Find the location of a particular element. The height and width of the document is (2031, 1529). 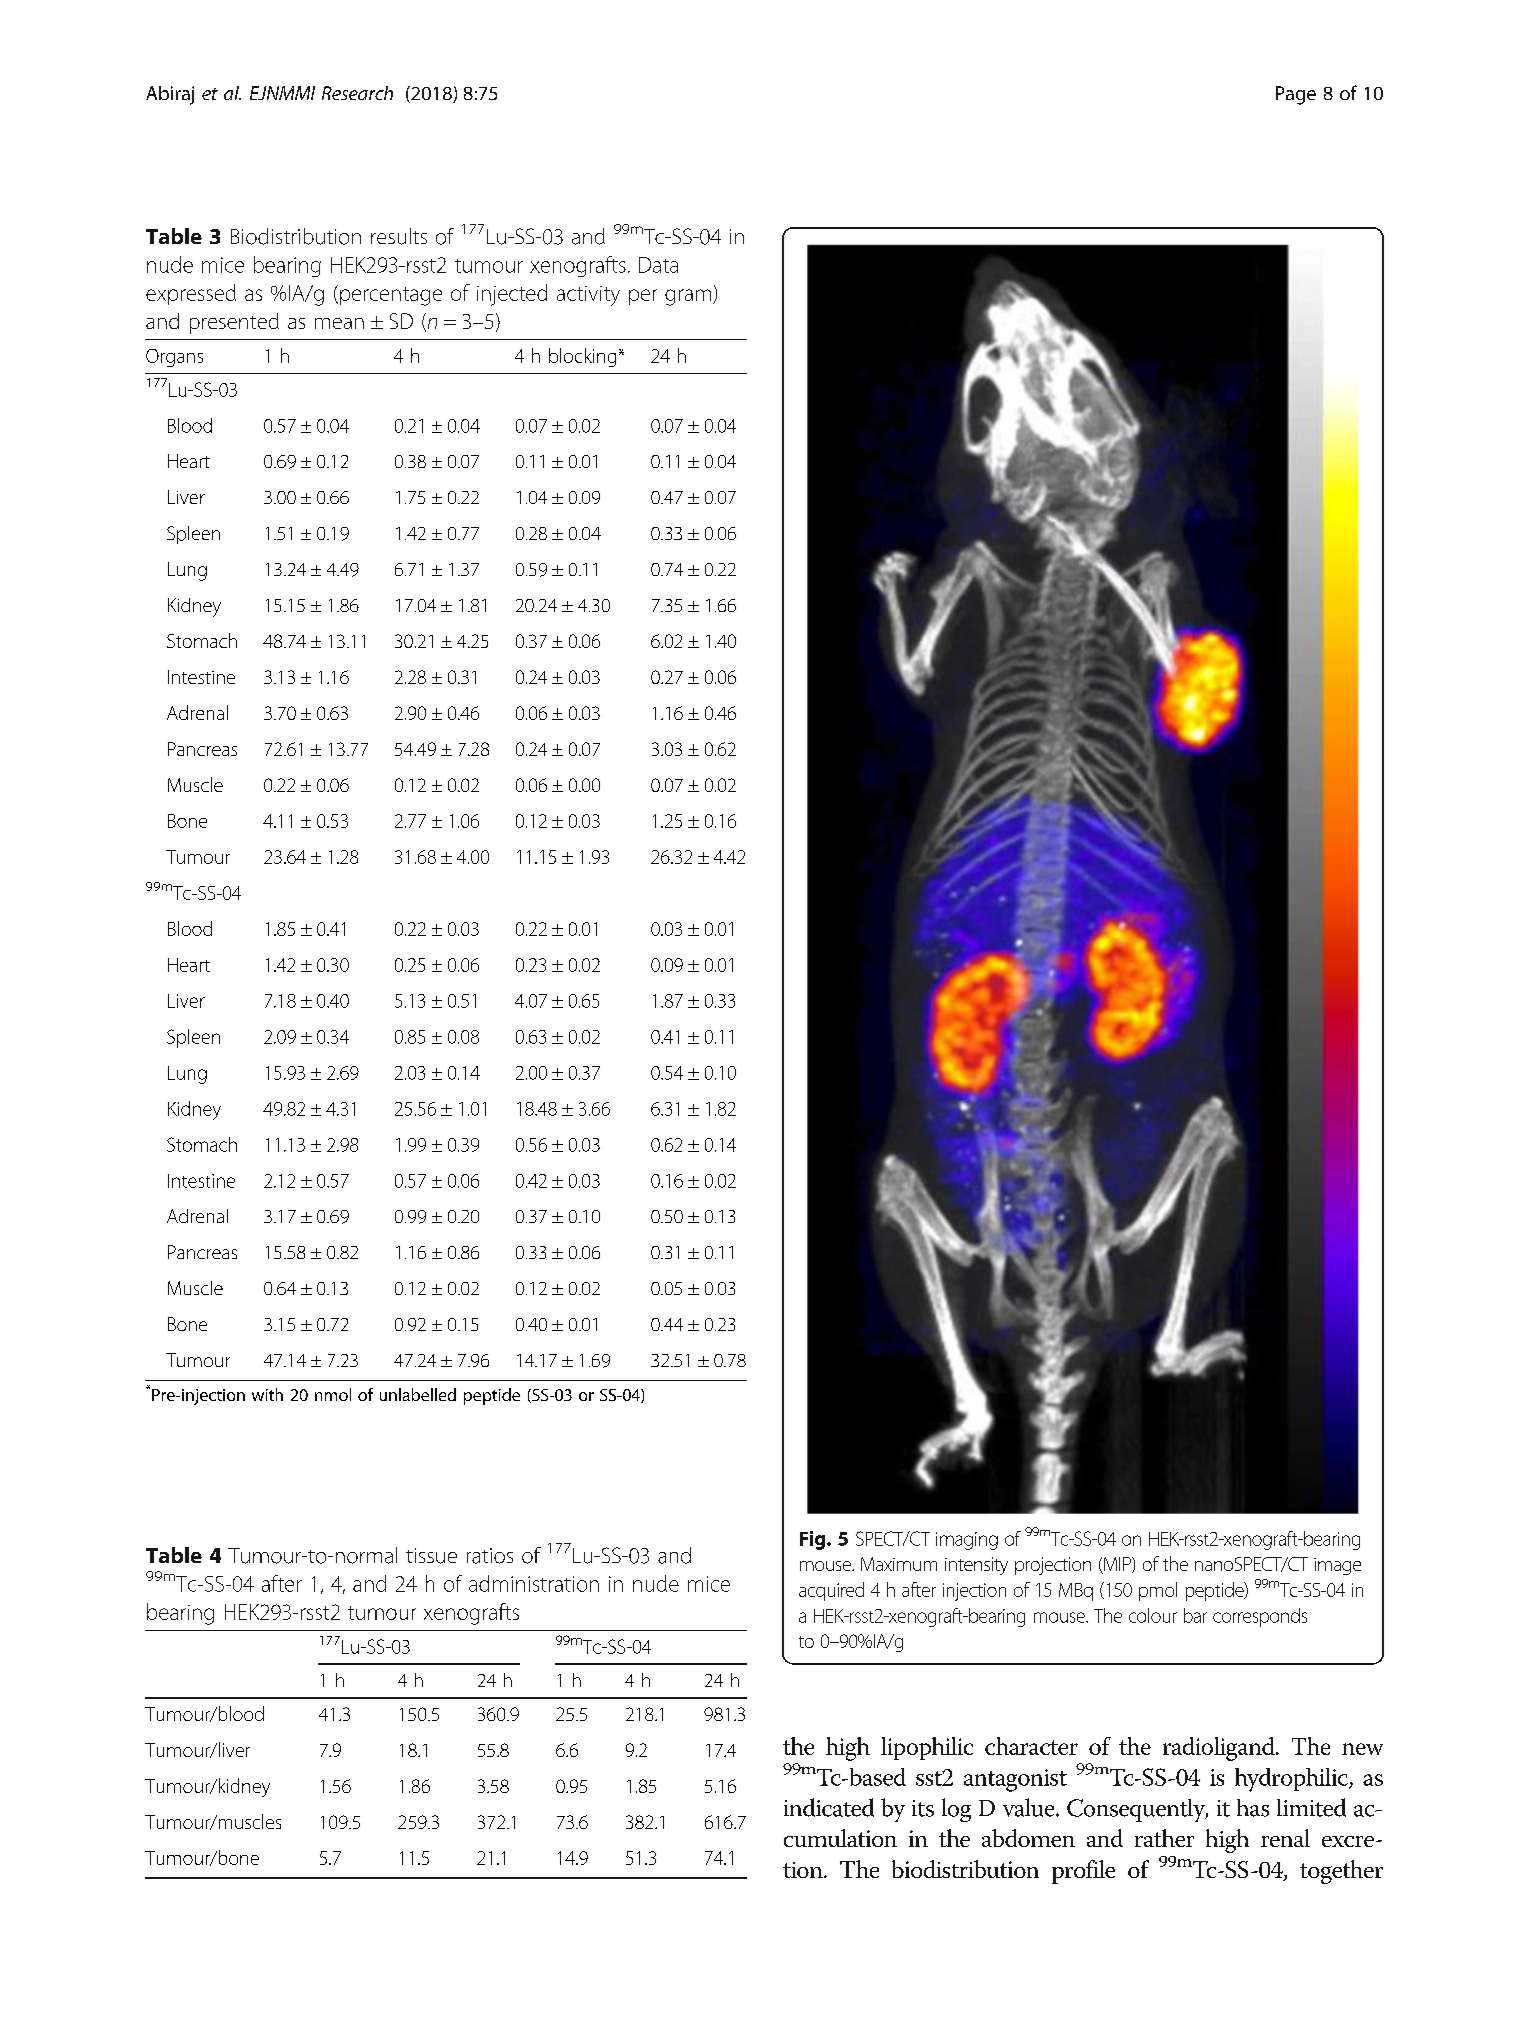

Data is located at coordinates (658, 265).
